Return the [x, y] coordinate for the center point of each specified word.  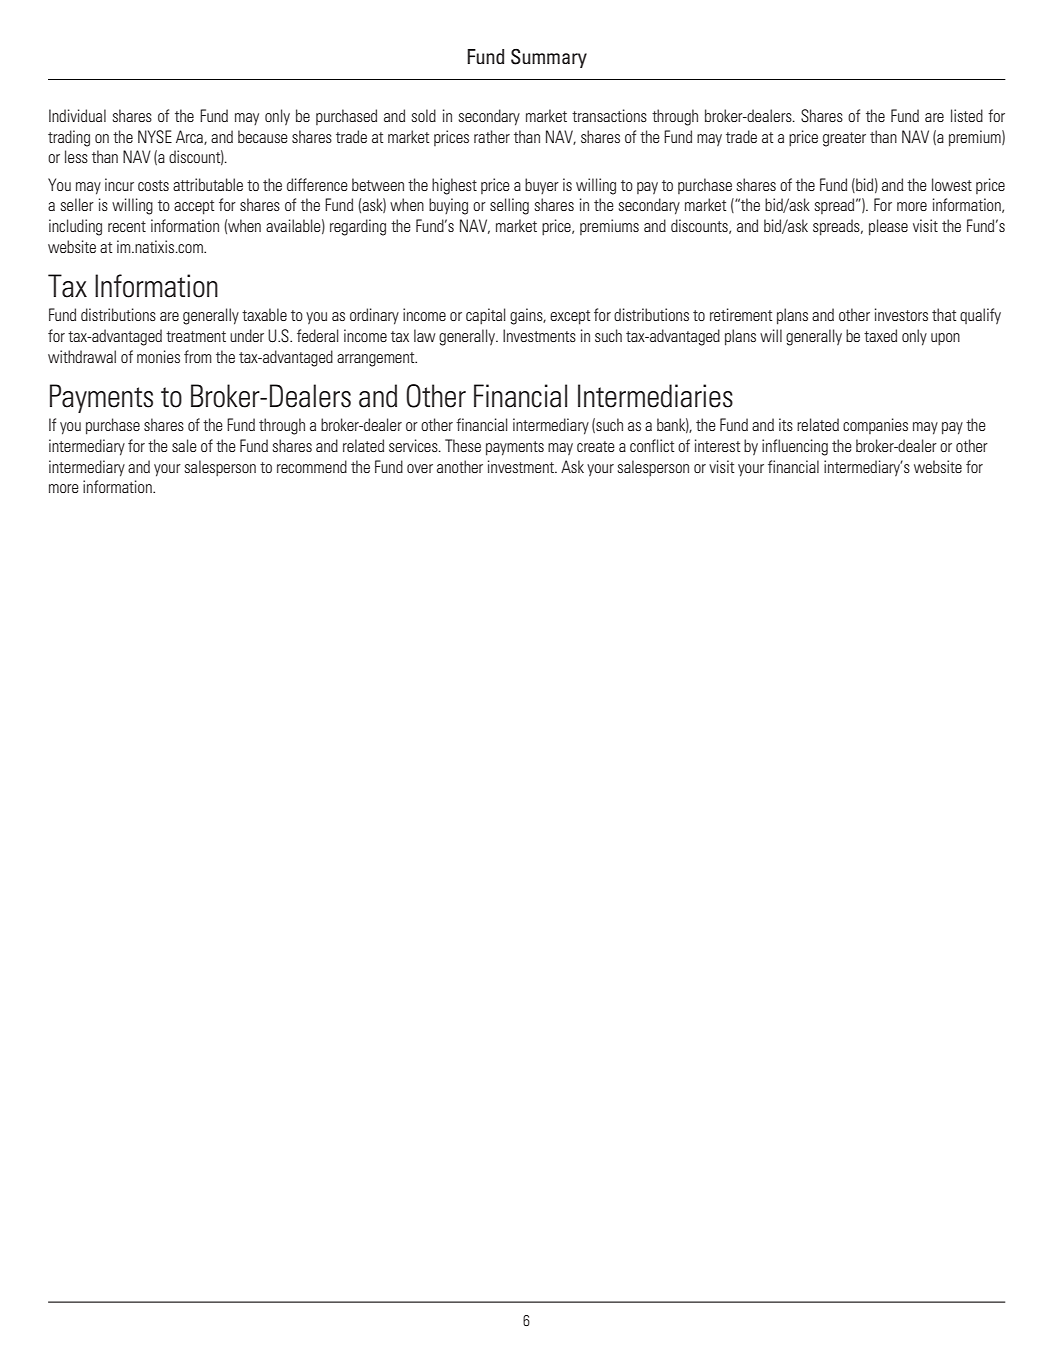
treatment [196, 336]
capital [485, 316]
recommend [312, 466]
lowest [952, 184]
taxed [880, 335]
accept [194, 207]
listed [967, 115]
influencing [795, 447]
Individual [77, 115]
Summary [549, 58]
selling [509, 206]
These [463, 445]
